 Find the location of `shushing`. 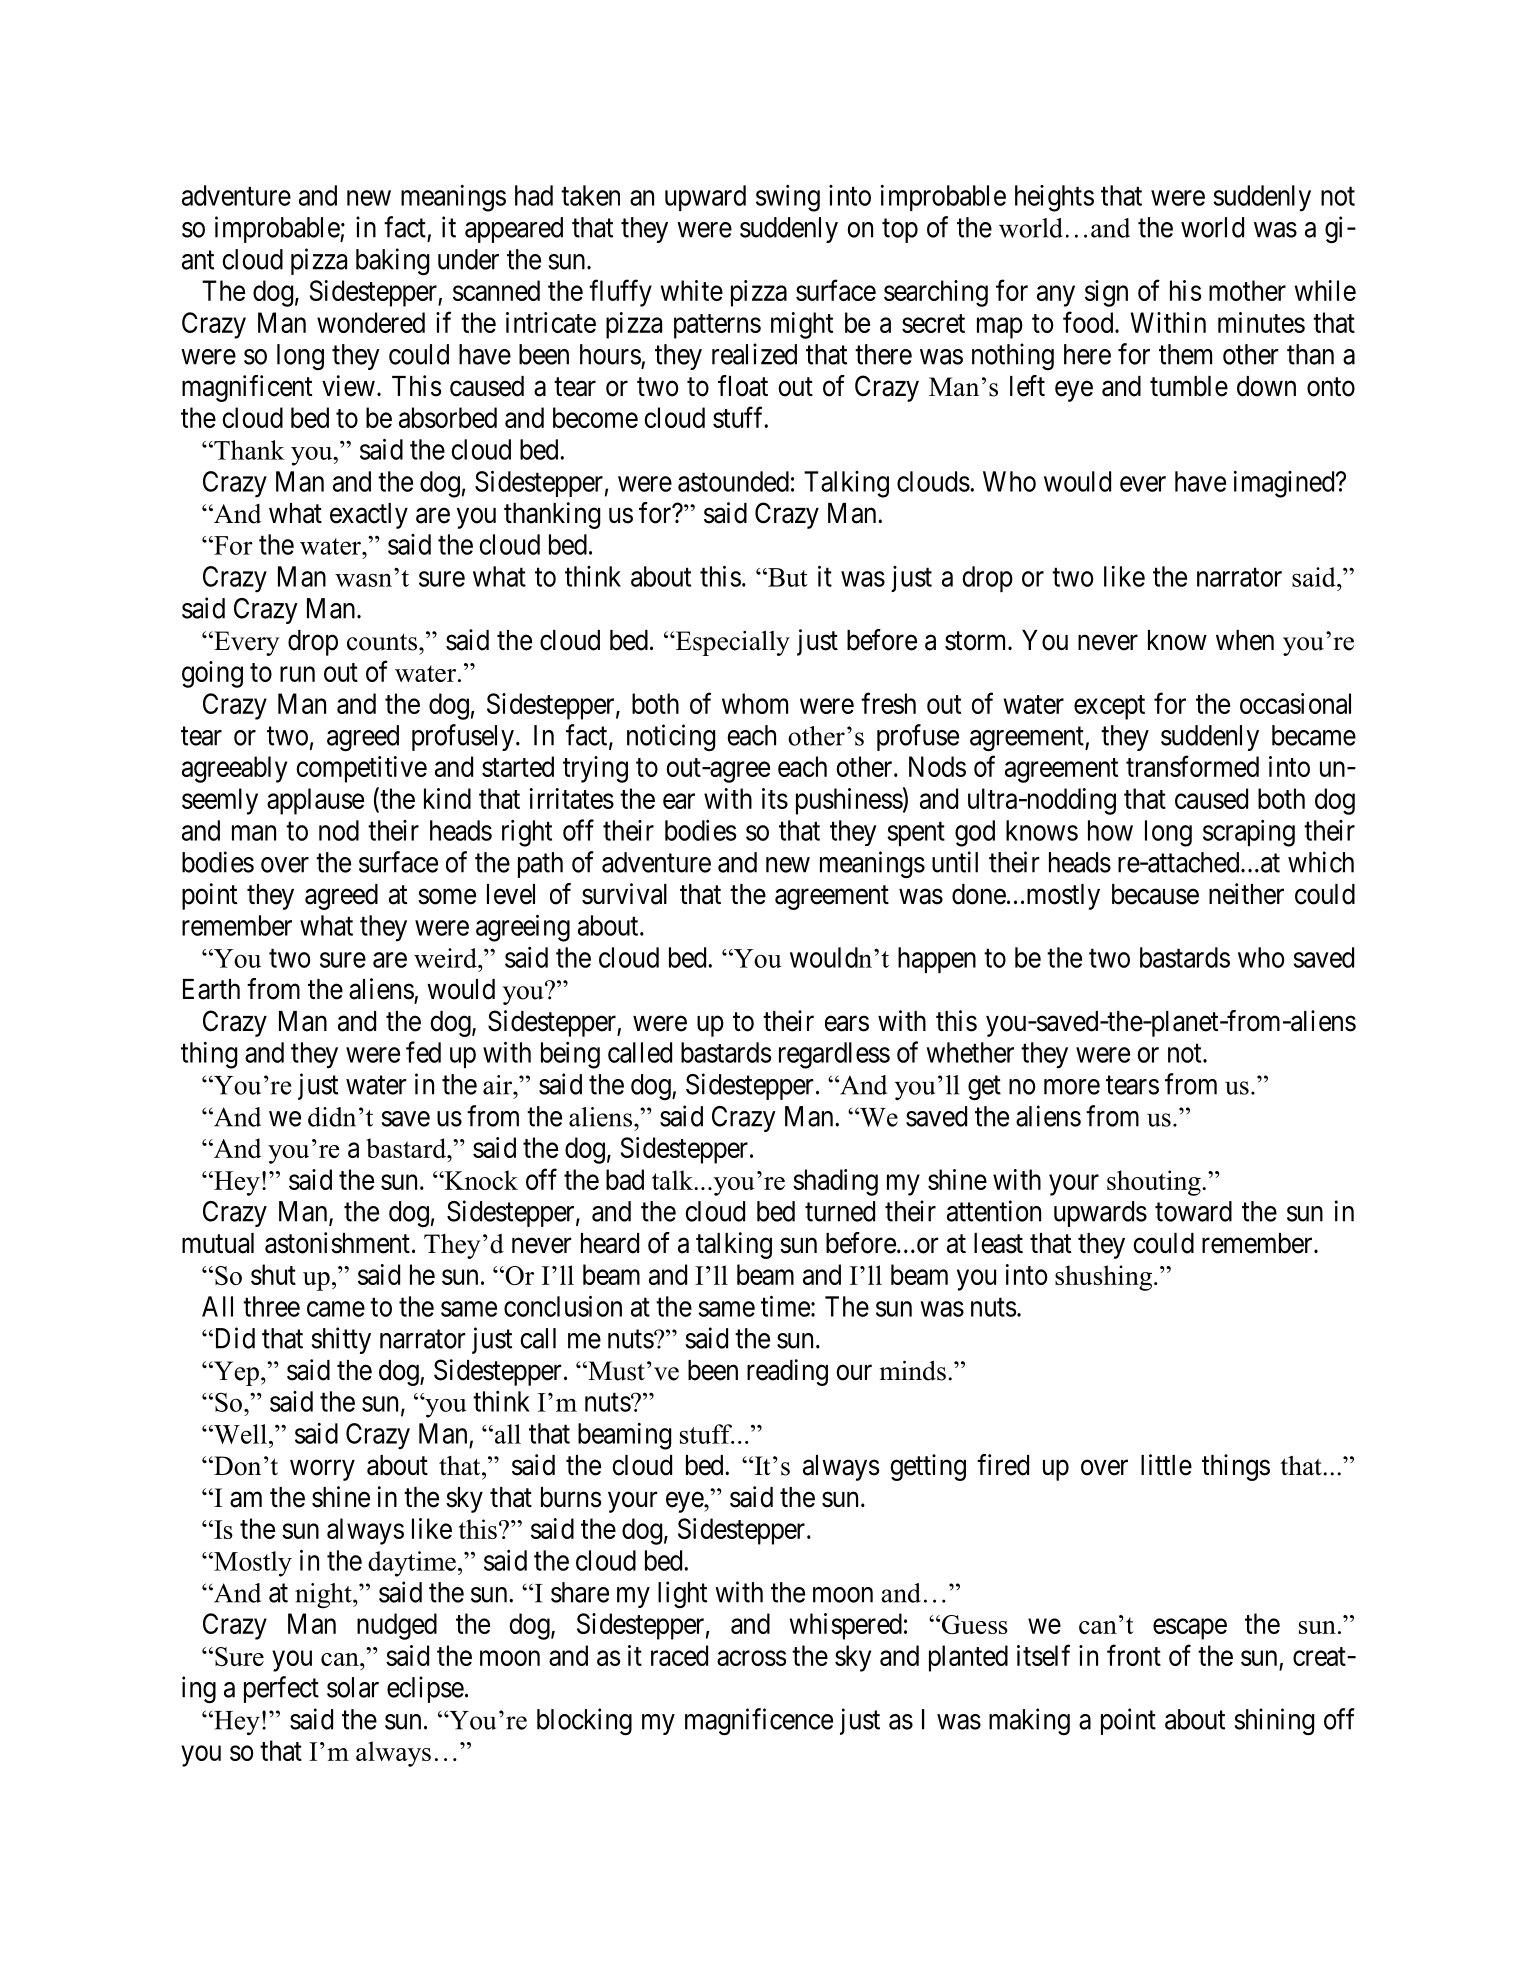

shushing is located at coordinates (1105, 1278).
